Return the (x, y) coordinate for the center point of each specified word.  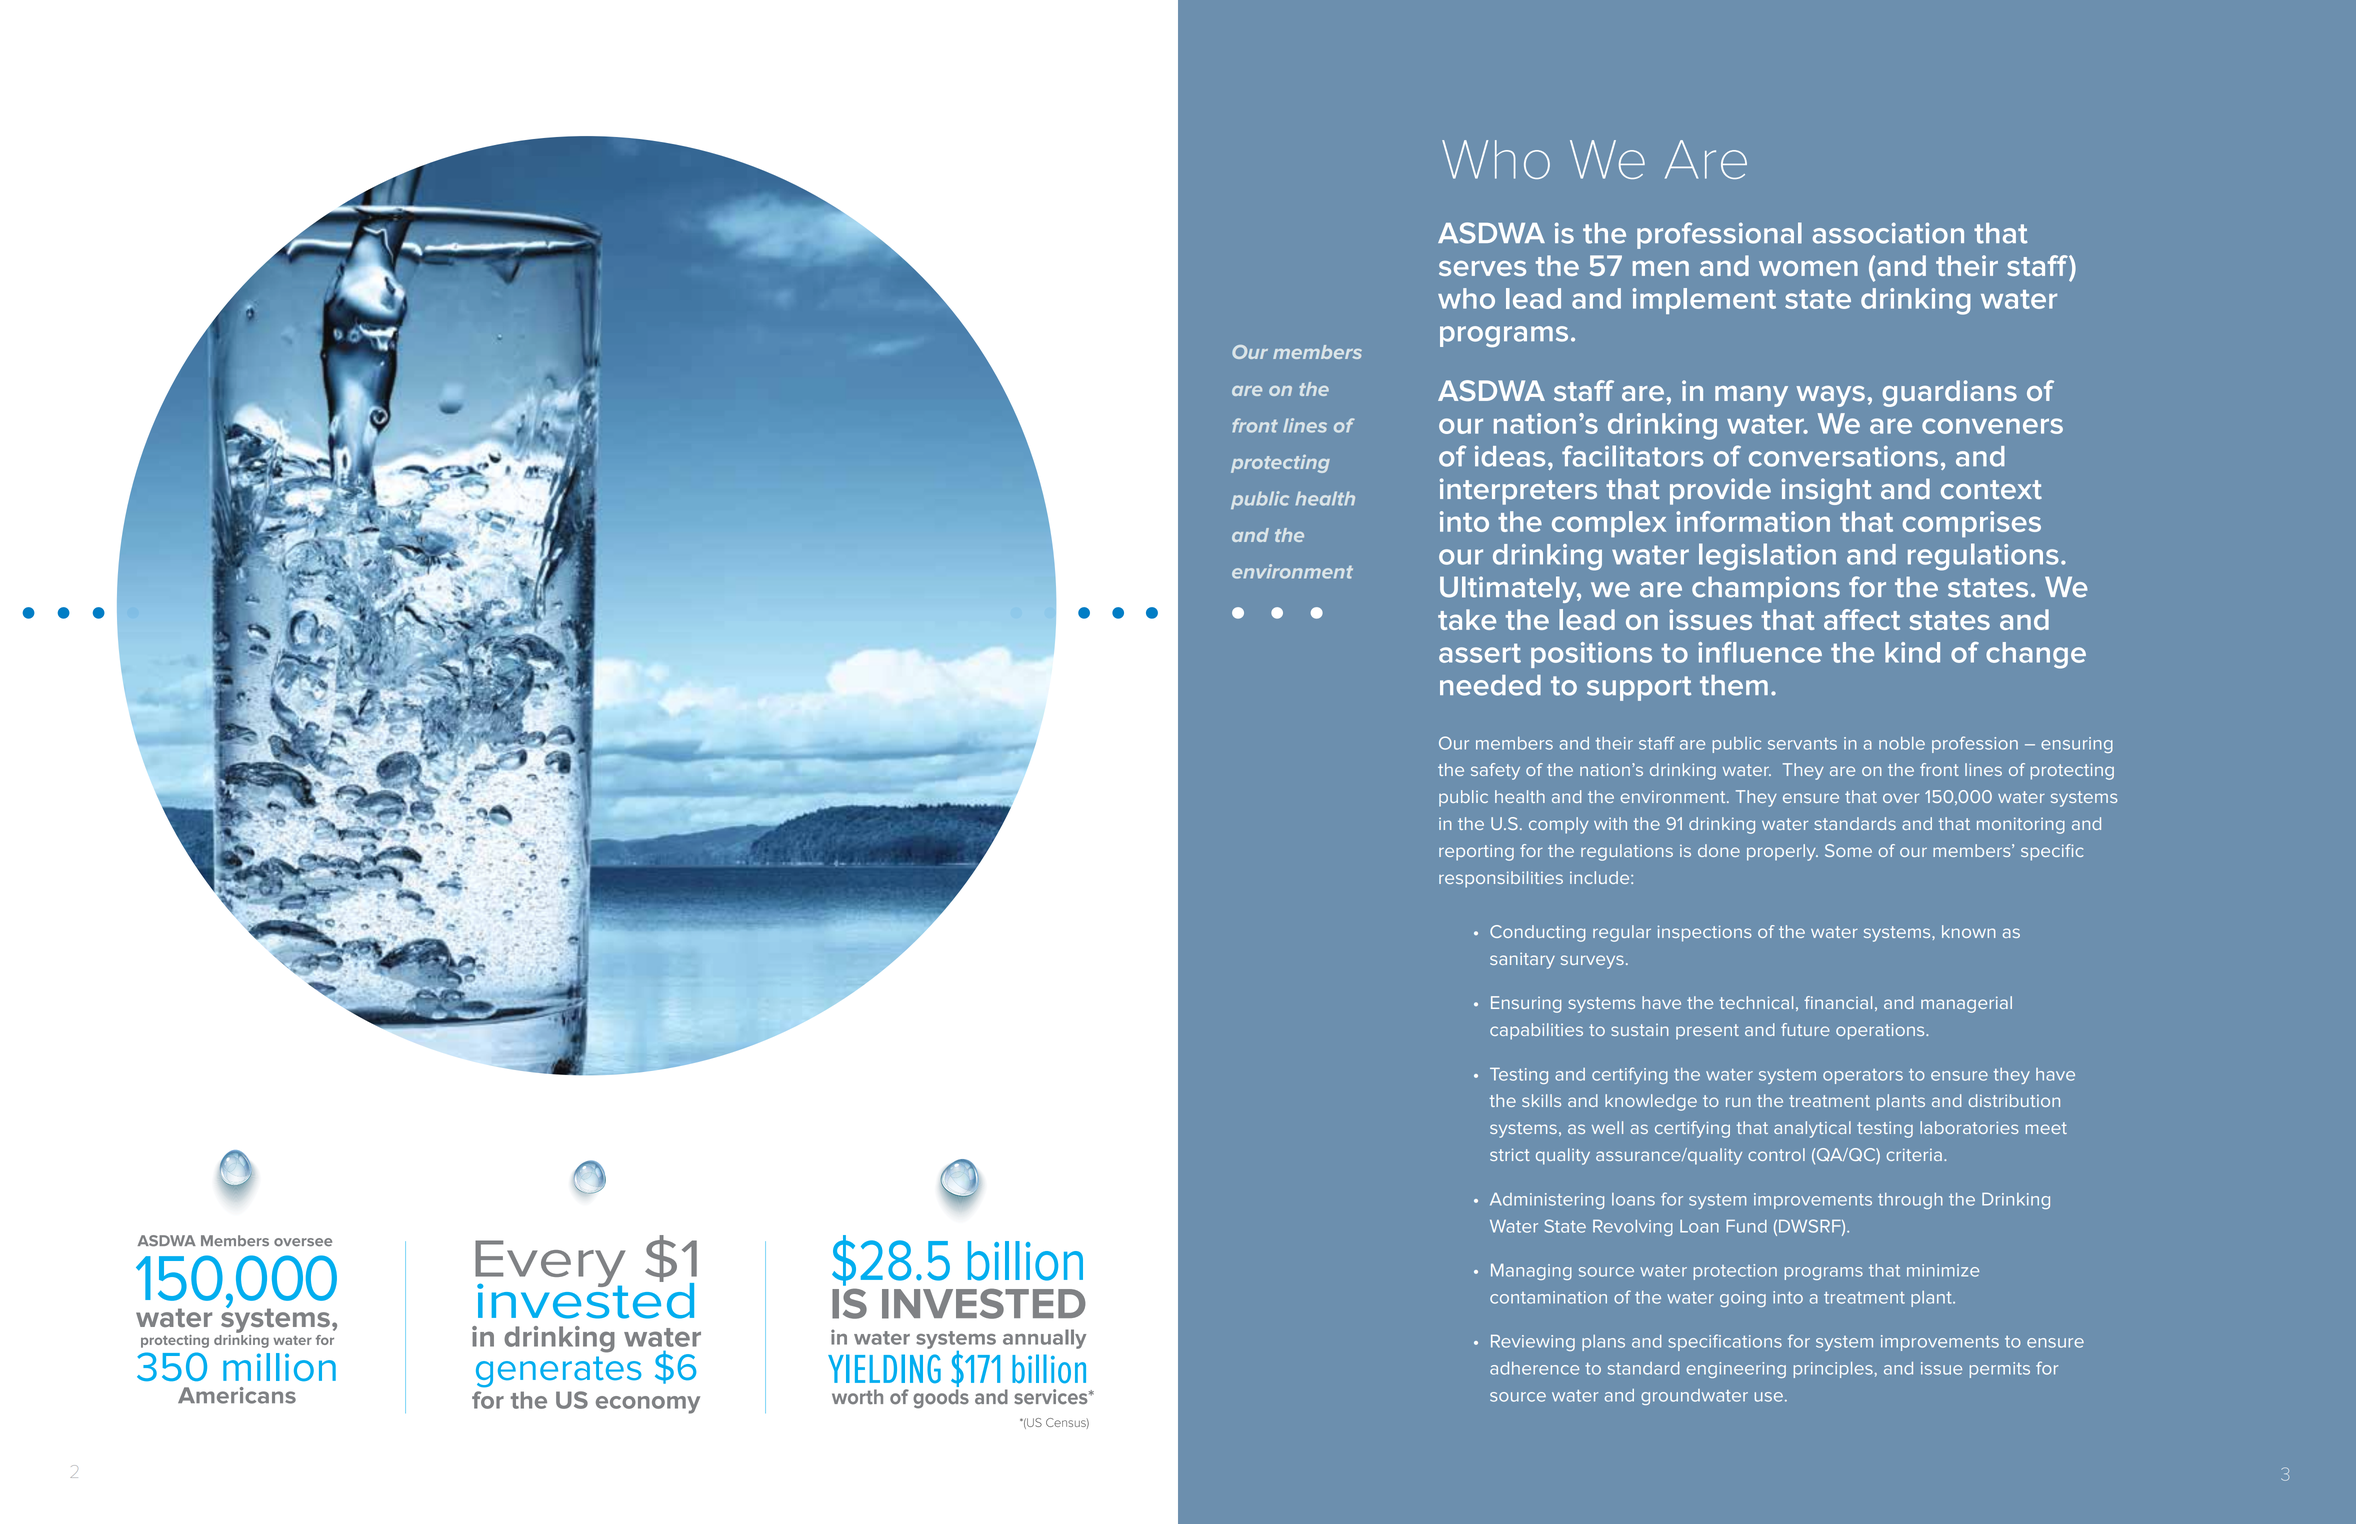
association (1888, 233)
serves (1482, 268)
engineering (1736, 1370)
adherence (1534, 1368)
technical (1756, 1002)
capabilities (1536, 1031)
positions (1591, 655)
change (2036, 655)
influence (1760, 652)
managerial (1966, 1004)
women (1808, 268)
